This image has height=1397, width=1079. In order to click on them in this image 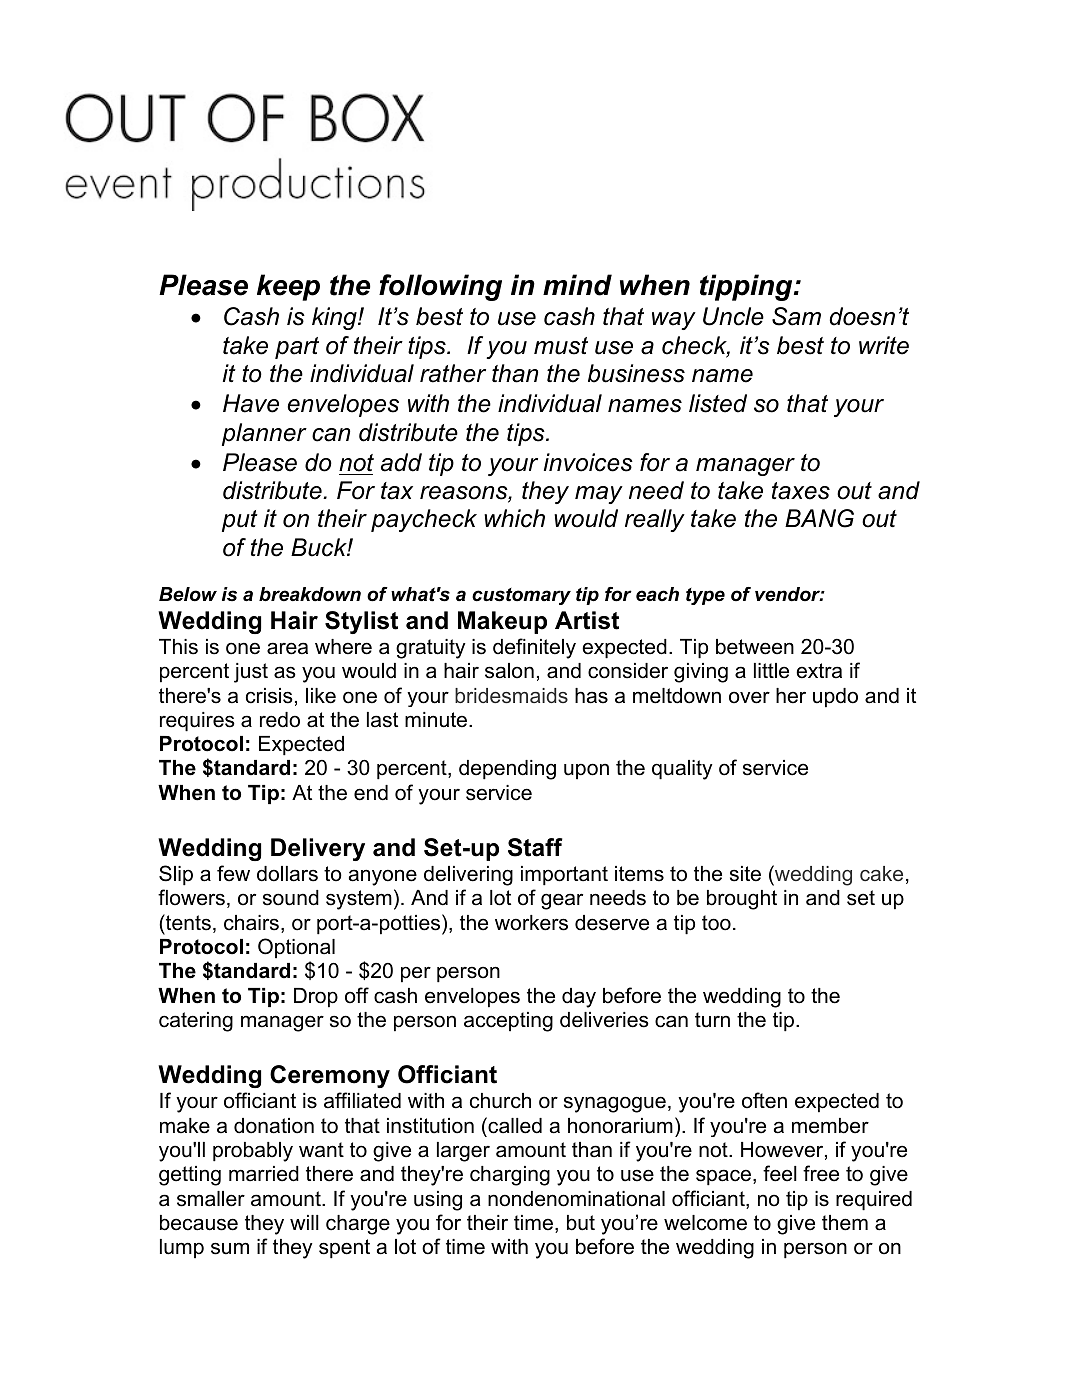, I will do `click(845, 1223)`.
